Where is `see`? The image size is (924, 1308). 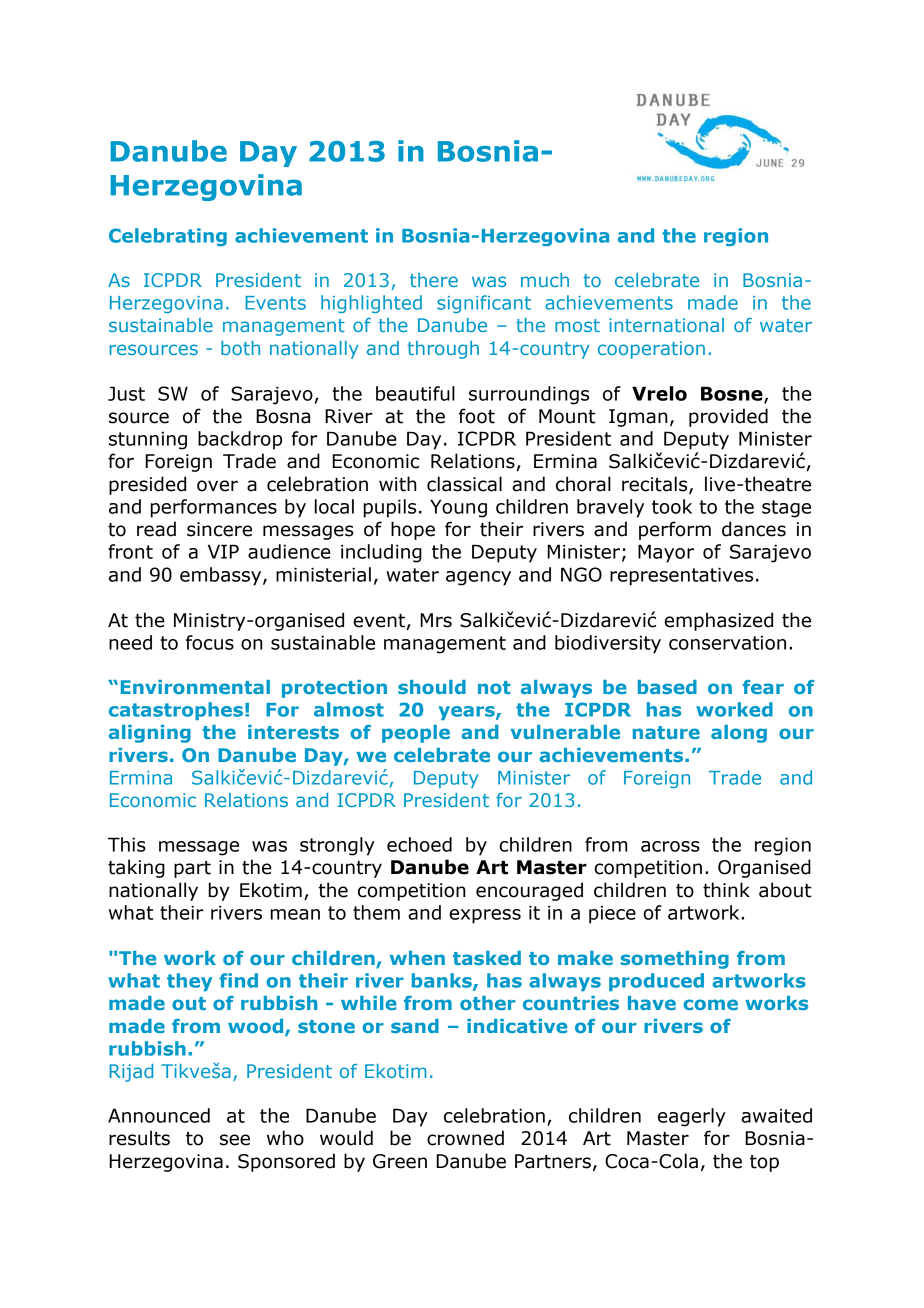 see is located at coordinates (235, 1140).
